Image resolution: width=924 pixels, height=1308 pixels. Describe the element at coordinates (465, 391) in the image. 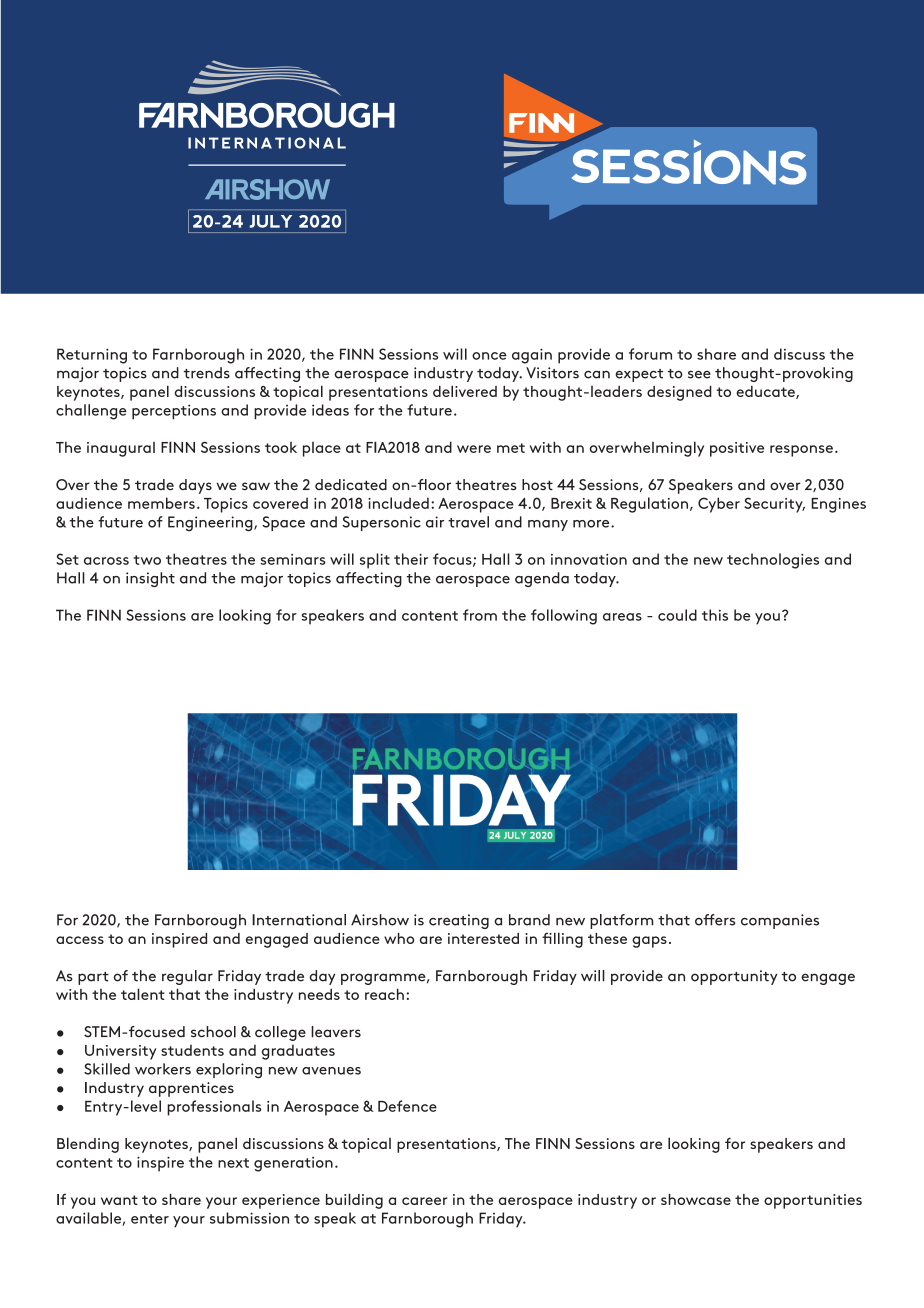

I see `delivered` at that location.
